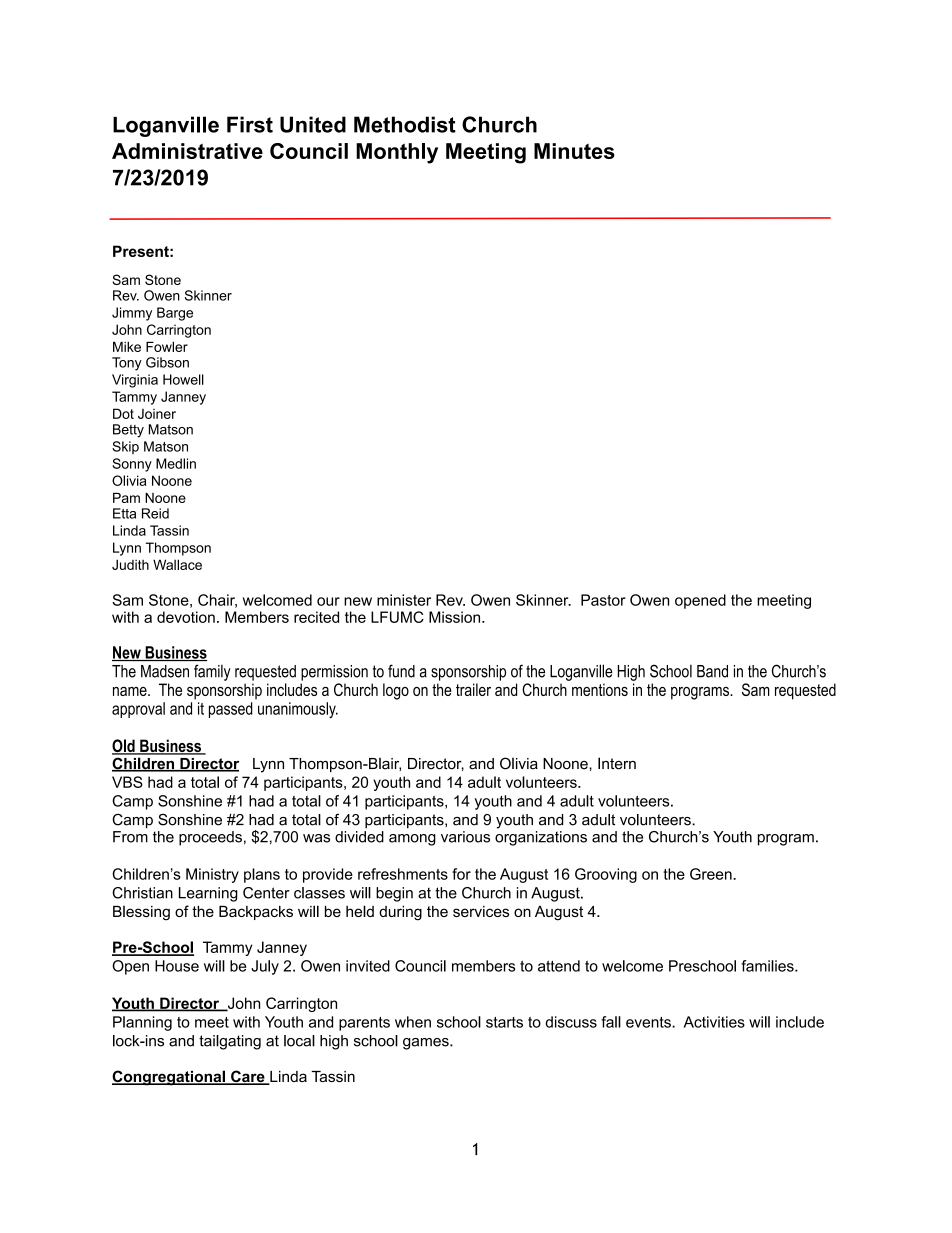 The image size is (952, 1233). What do you see at coordinates (603, 600) in the screenshot?
I see `Pastor` at bounding box center [603, 600].
